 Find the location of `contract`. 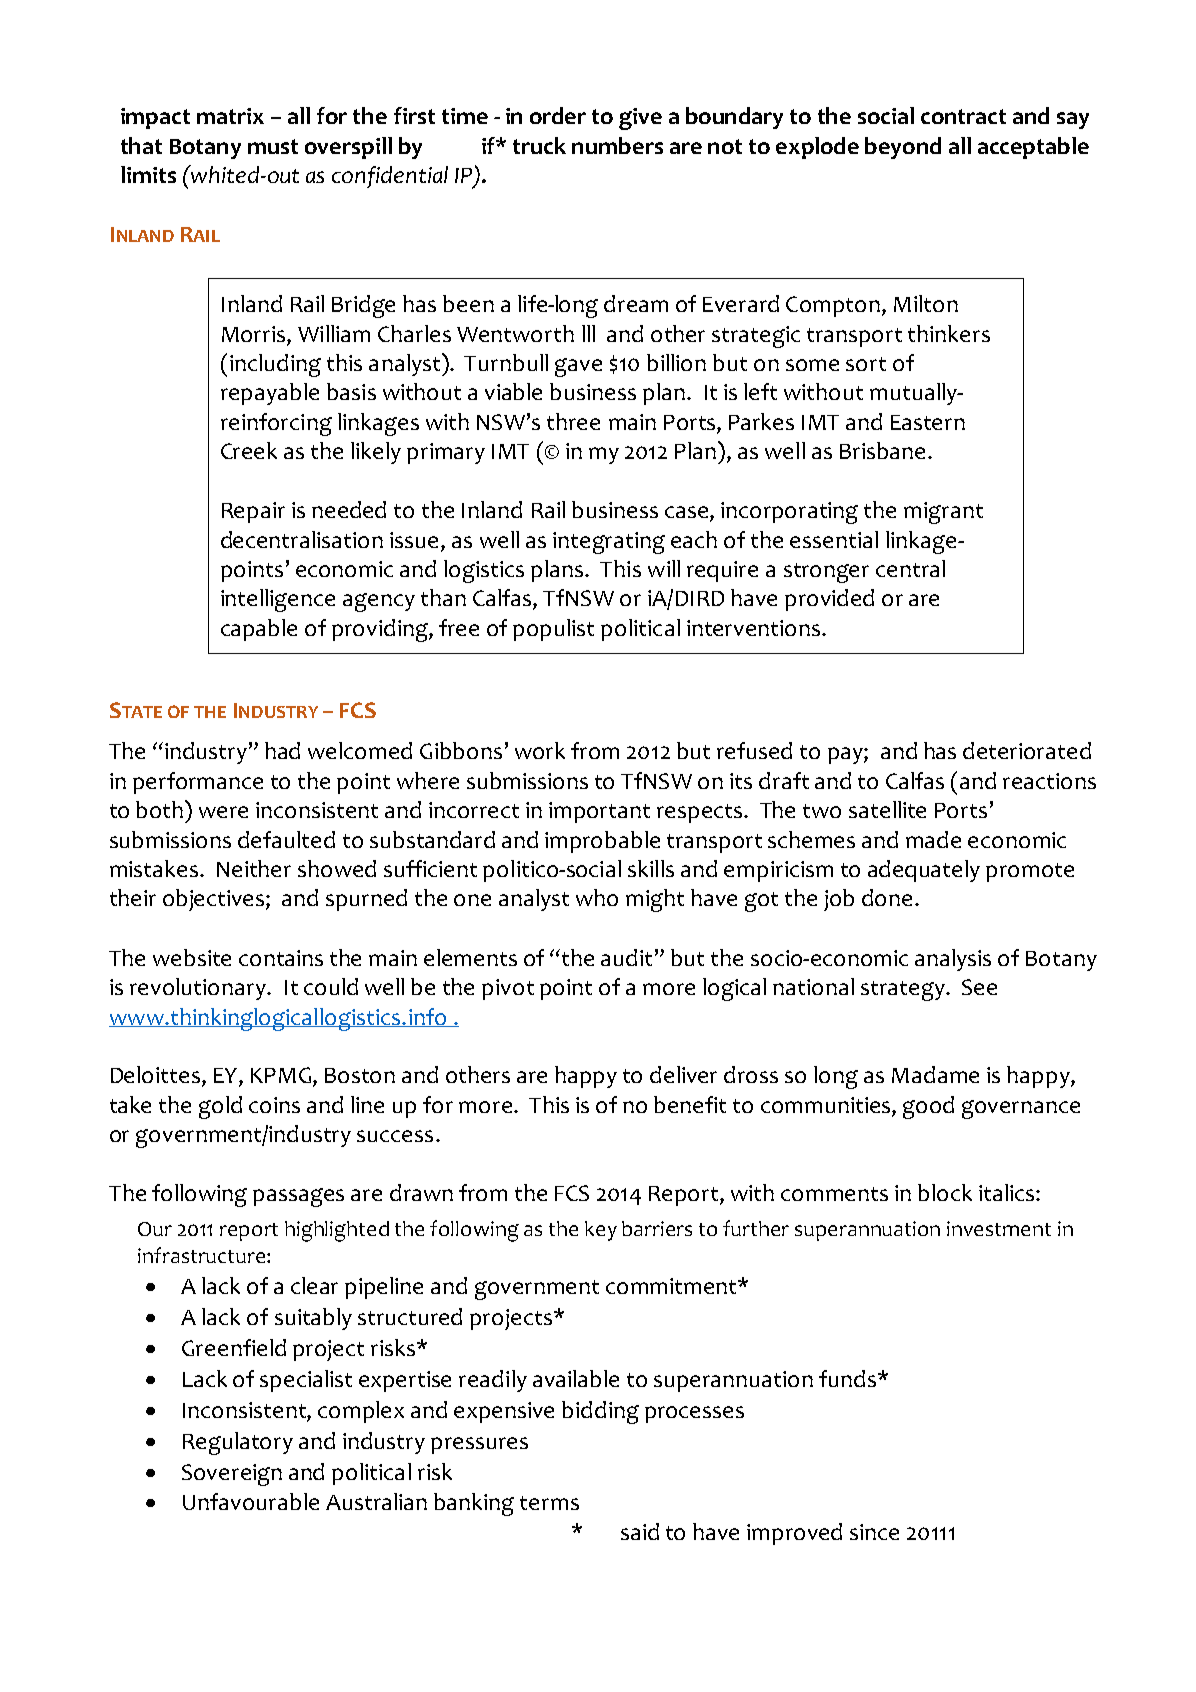

contract is located at coordinates (963, 116).
